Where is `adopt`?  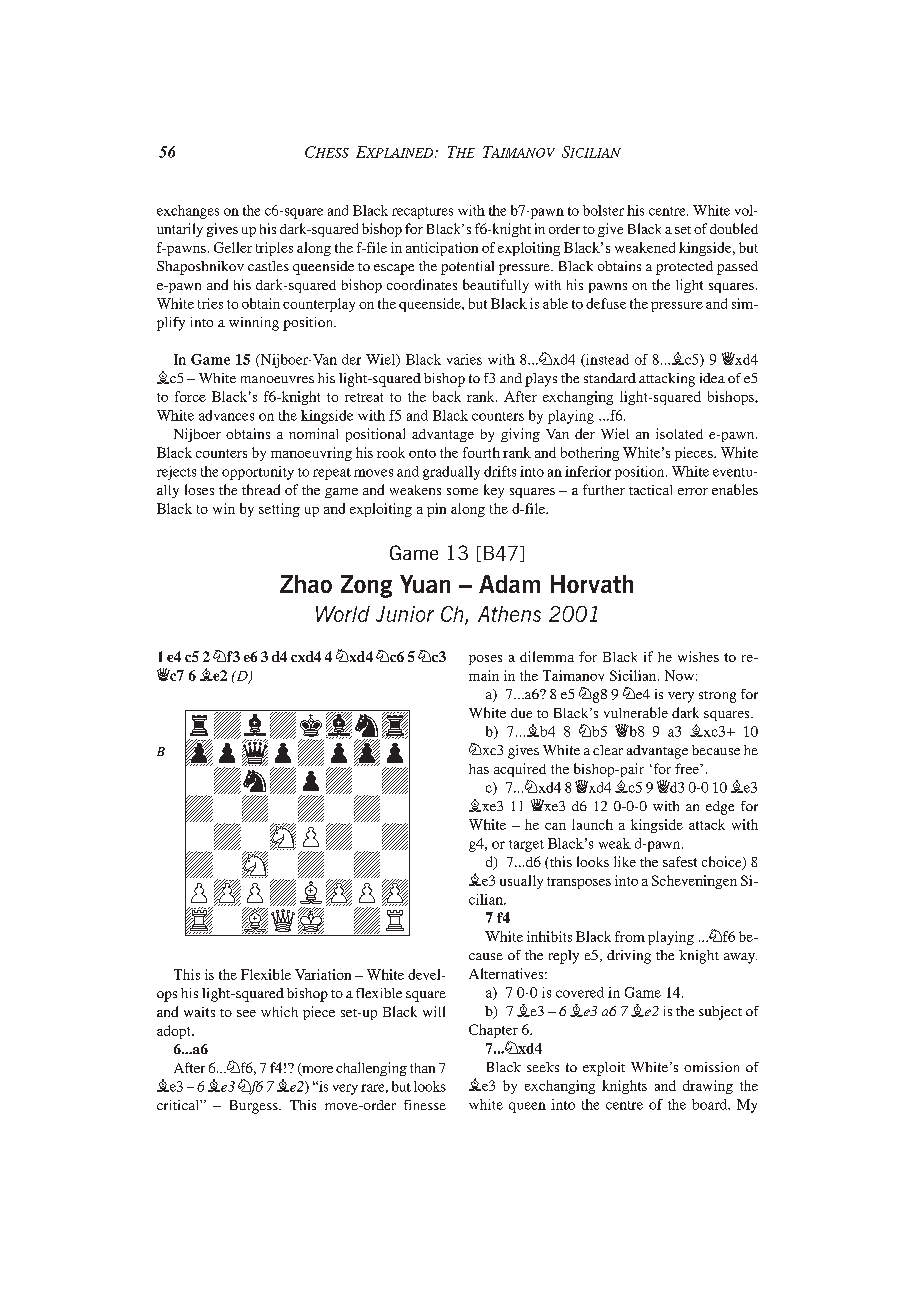
adopt is located at coordinates (175, 1032).
